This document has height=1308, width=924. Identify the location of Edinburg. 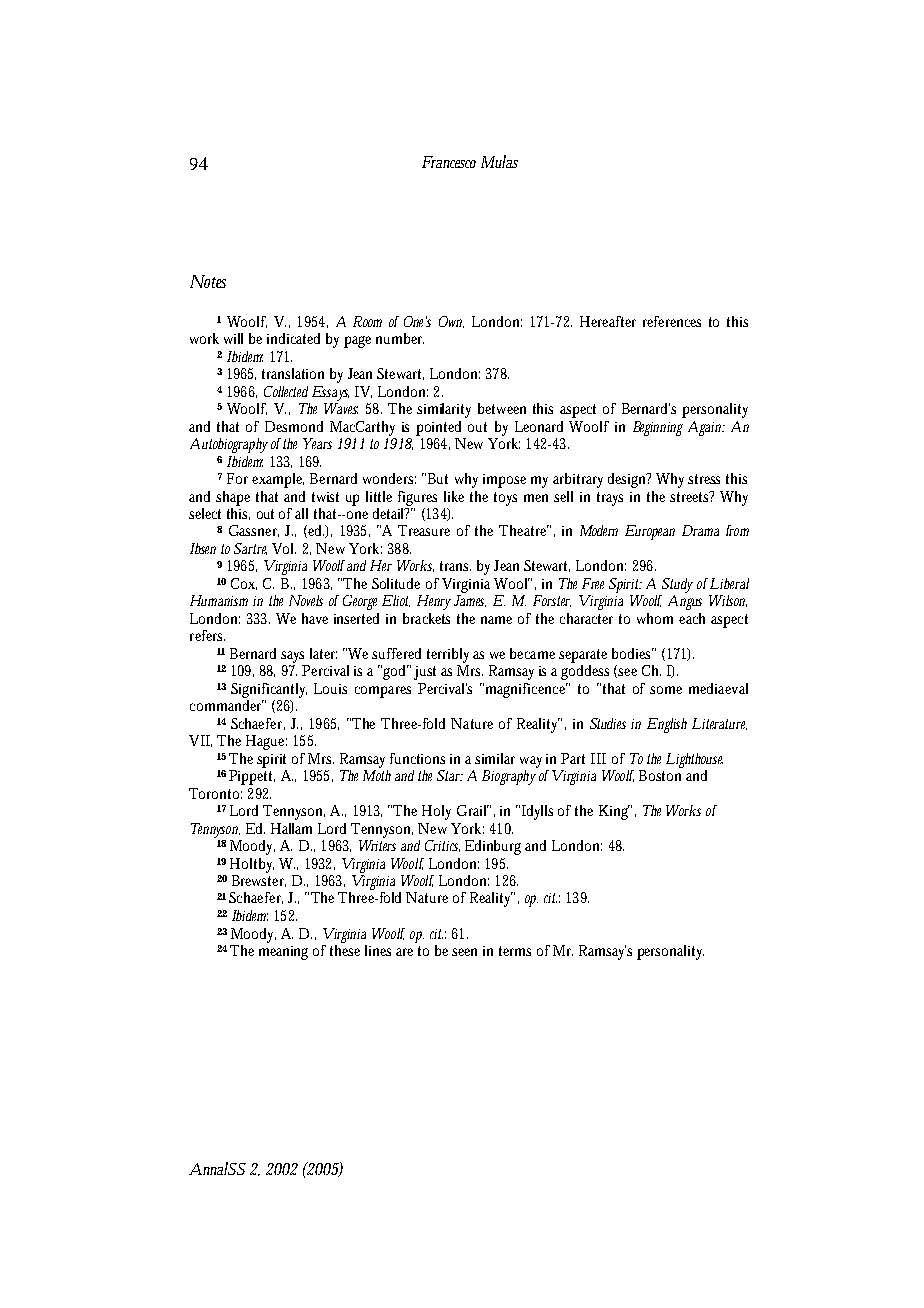
(495, 847).
